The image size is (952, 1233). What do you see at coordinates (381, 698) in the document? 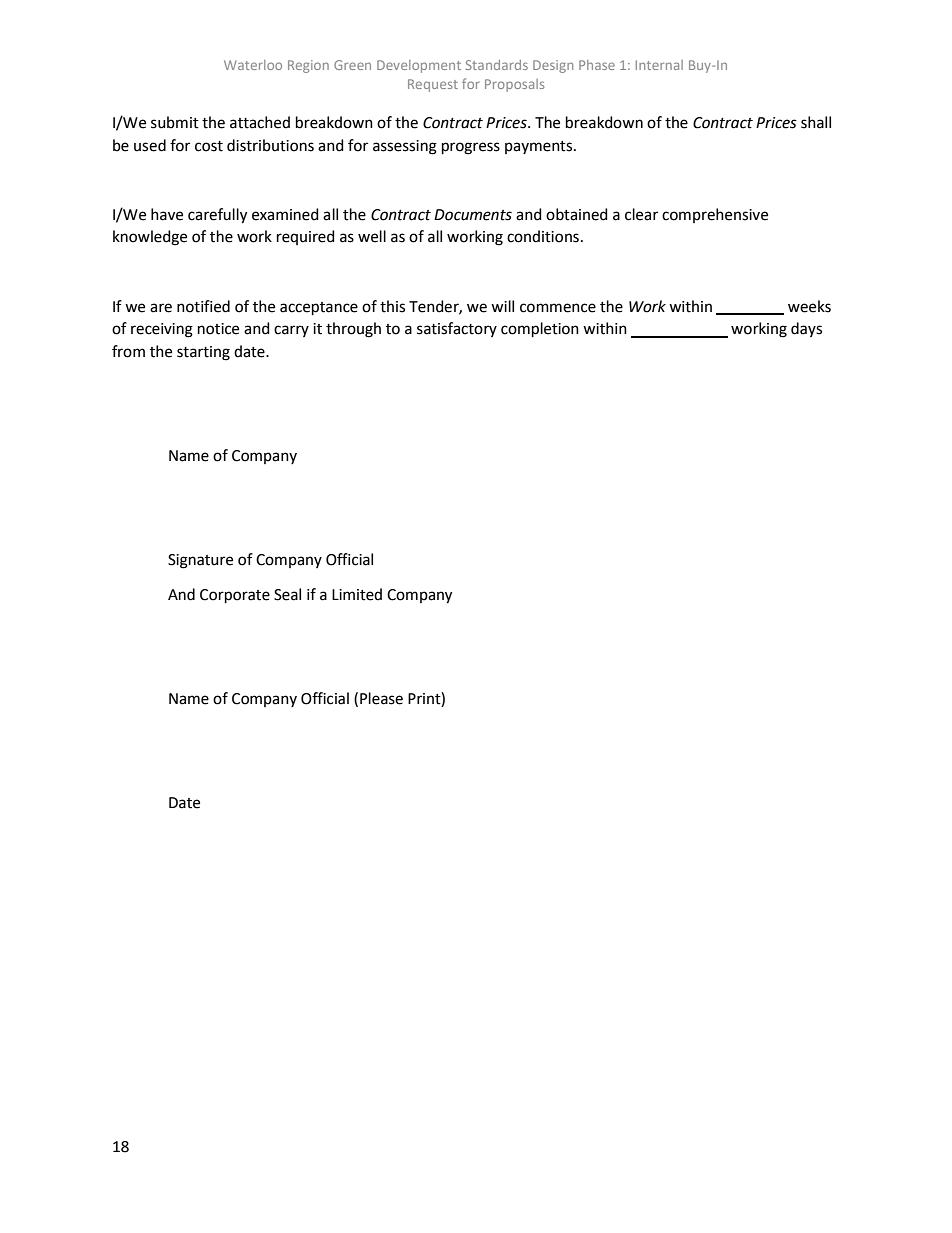
I see `Please` at bounding box center [381, 698].
